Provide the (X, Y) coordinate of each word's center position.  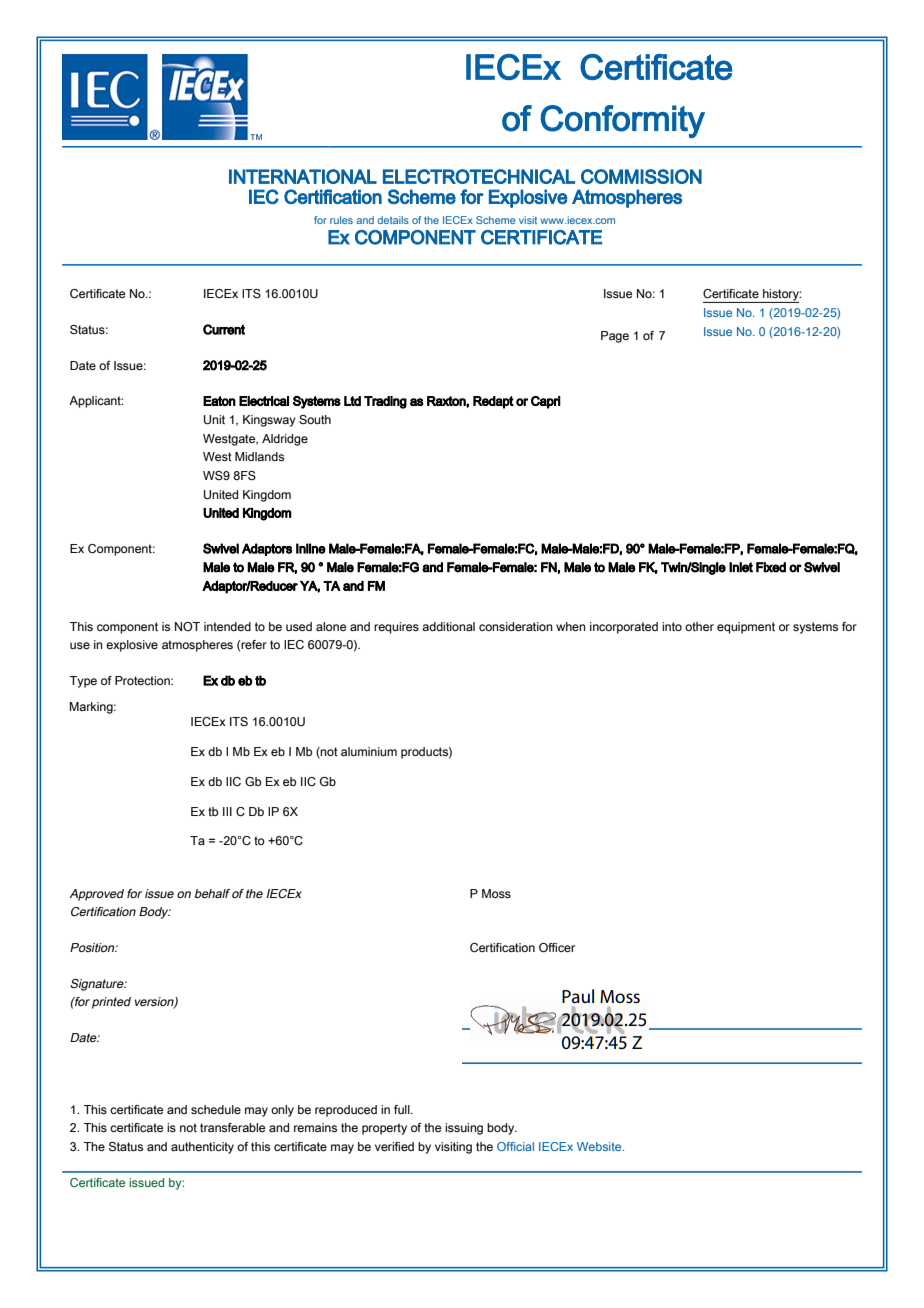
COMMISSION (641, 176)
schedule (216, 1109)
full (403, 1109)
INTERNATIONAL (303, 176)
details (393, 220)
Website (600, 1146)
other (699, 626)
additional (448, 626)
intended (227, 626)
